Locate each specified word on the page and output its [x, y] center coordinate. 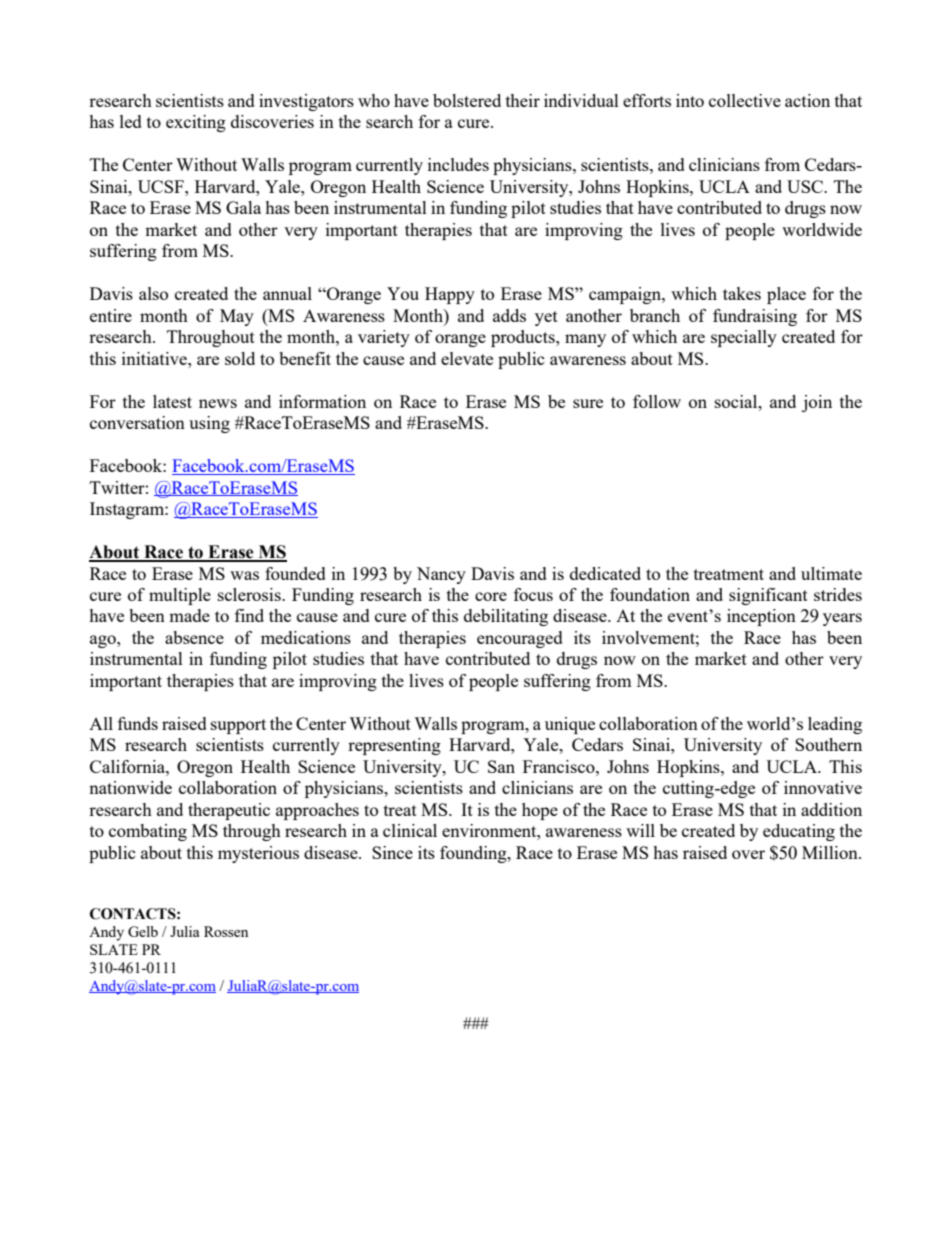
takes [742, 293]
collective [745, 100]
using [209, 424]
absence [194, 637]
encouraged [520, 639]
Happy [450, 295]
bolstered [467, 100]
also [153, 293]
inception [761, 617]
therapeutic [229, 811]
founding [474, 854]
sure [588, 403]
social [737, 401]
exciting [196, 123]
